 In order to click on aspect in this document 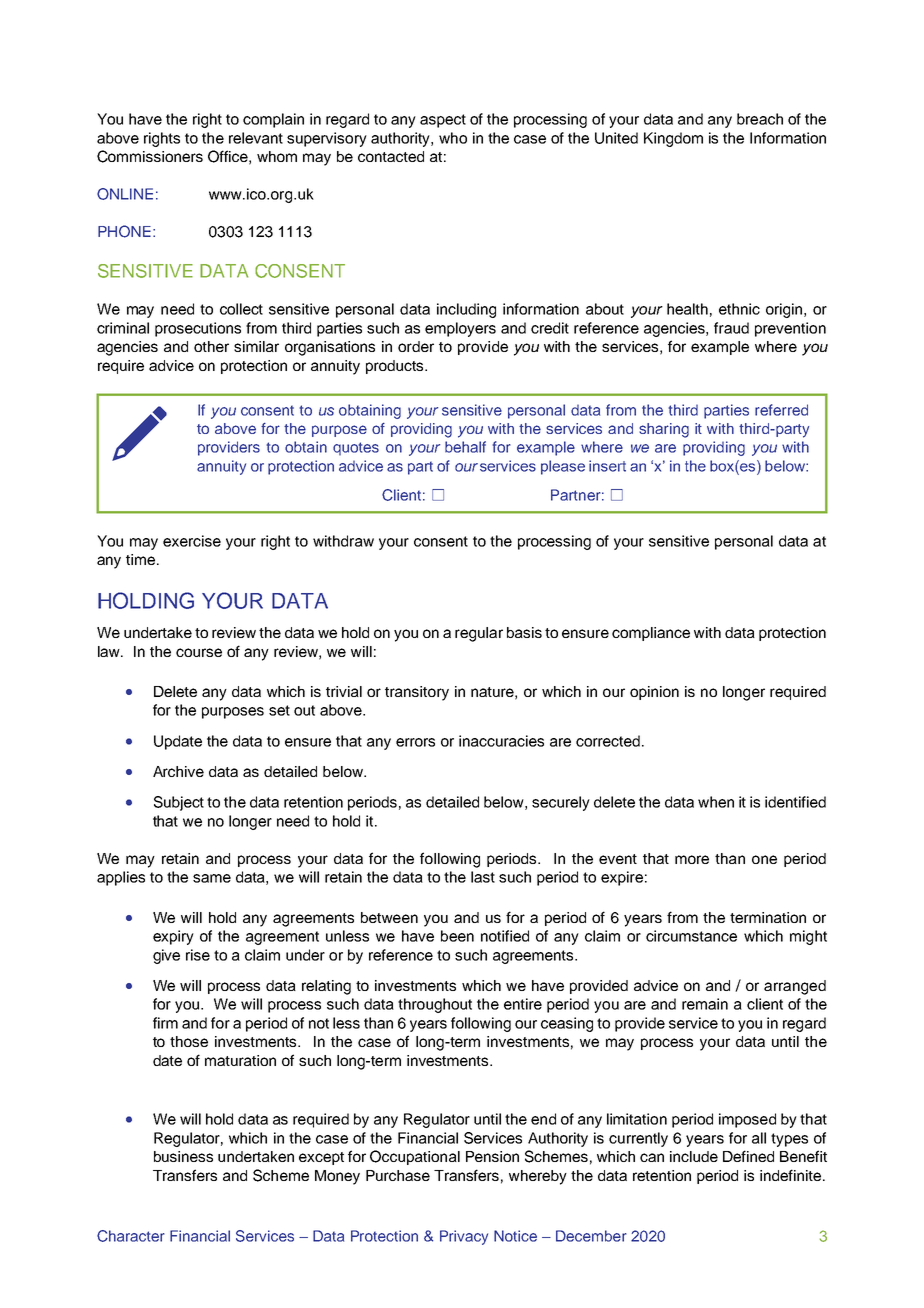, I will do `click(443, 121)`.
